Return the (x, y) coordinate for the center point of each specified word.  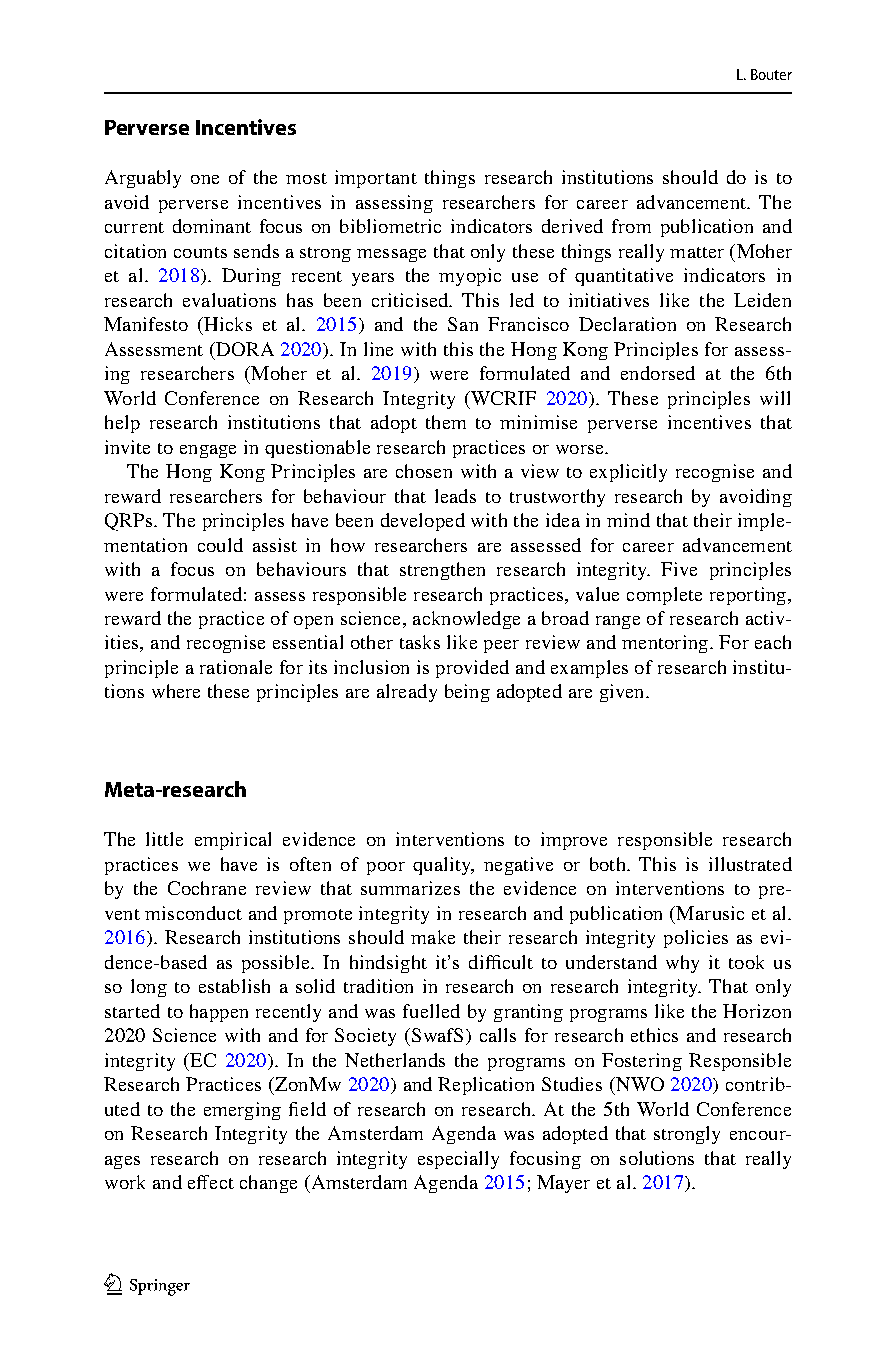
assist (275, 545)
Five (679, 569)
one (205, 179)
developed (423, 522)
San (463, 324)
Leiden (762, 300)
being (467, 693)
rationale (236, 667)
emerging (242, 1111)
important (376, 179)
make (433, 937)
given (623, 693)
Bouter (771, 74)
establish (234, 986)
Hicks (227, 324)
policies (696, 939)
